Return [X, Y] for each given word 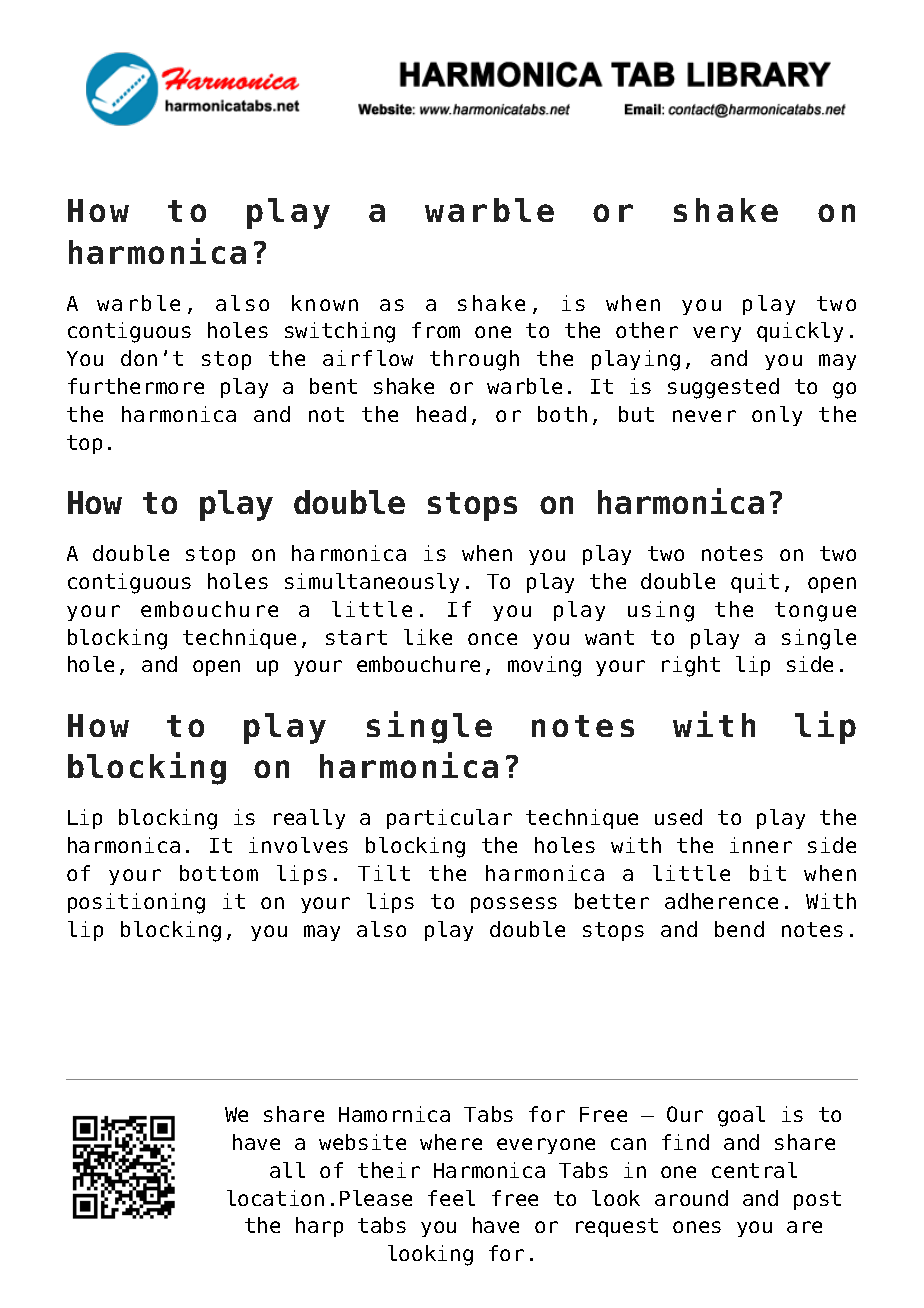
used [678, 817]
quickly [800, 332]
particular [449, 819]
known [325, 303]
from [436, 330]
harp [319, 1227]
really [309, 819]
